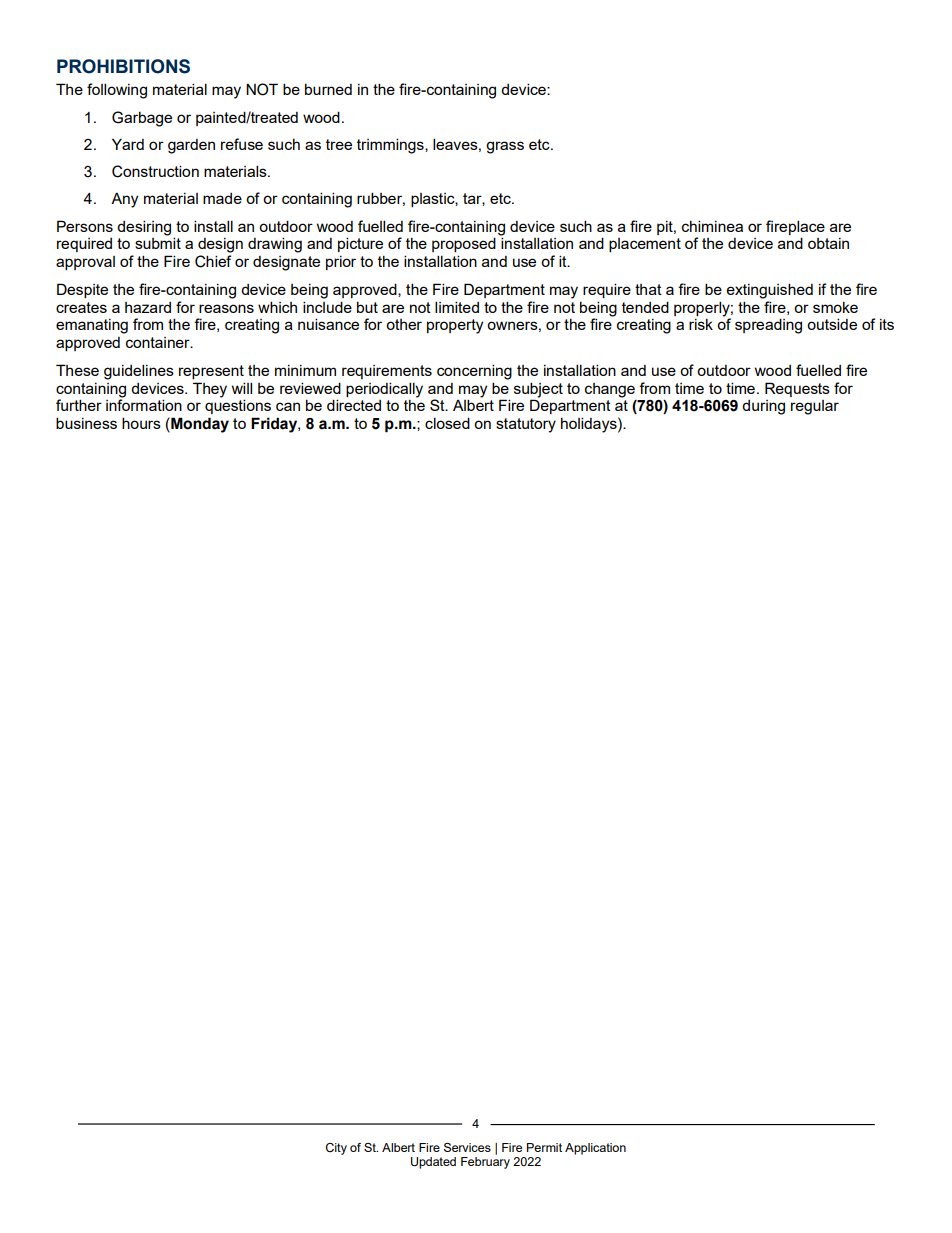 Image resolution: width=952 pixels, height=1233 pixels. What do you see at coordinates (828, 243) in the page?
I see `obtain` at bounding box center [828, 243].
